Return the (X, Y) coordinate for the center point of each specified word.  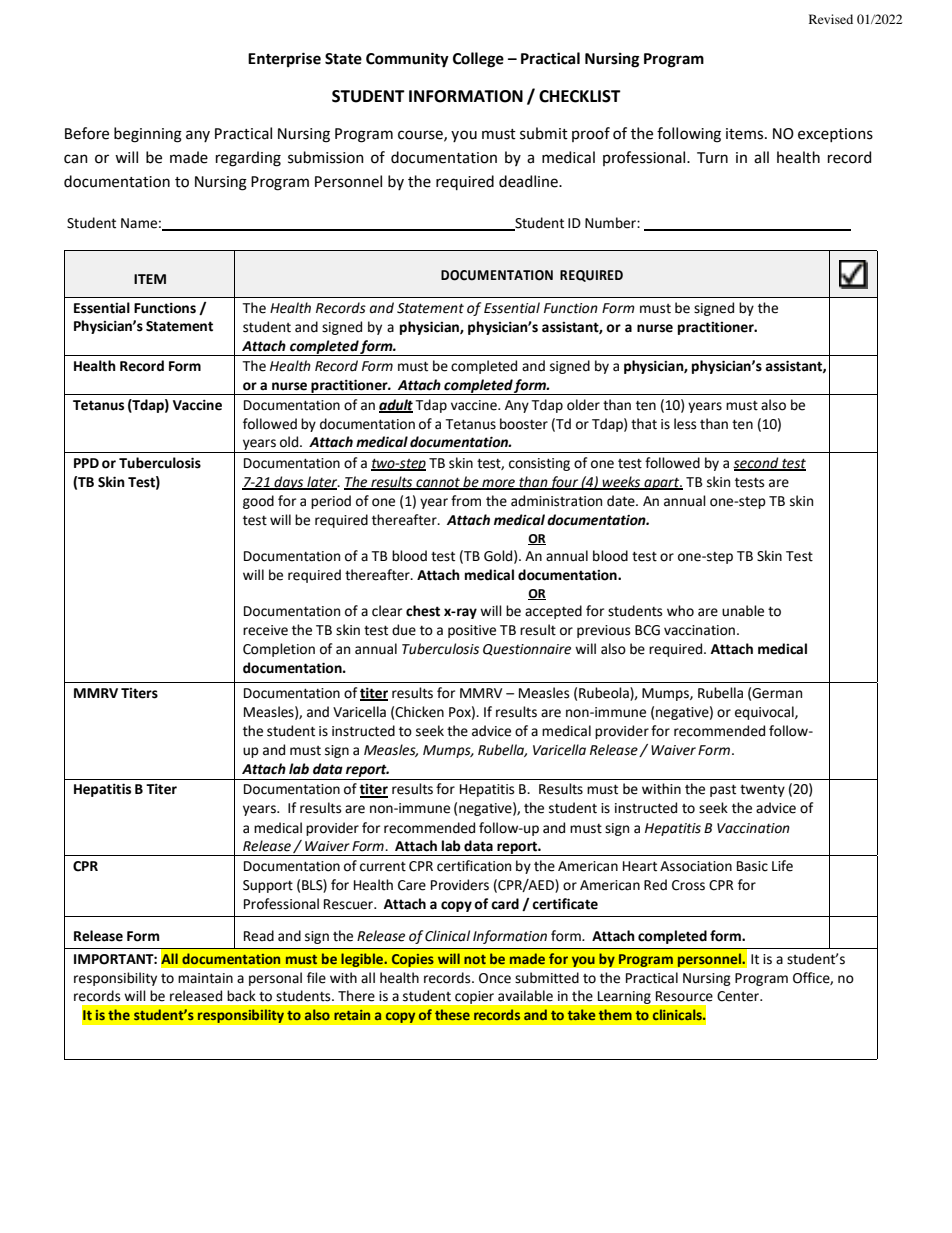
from (466, 501)
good (258, 502)
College (478, 60)
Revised (831, 19)
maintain (205, 978)
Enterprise (284, 59)
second (757, 463)
